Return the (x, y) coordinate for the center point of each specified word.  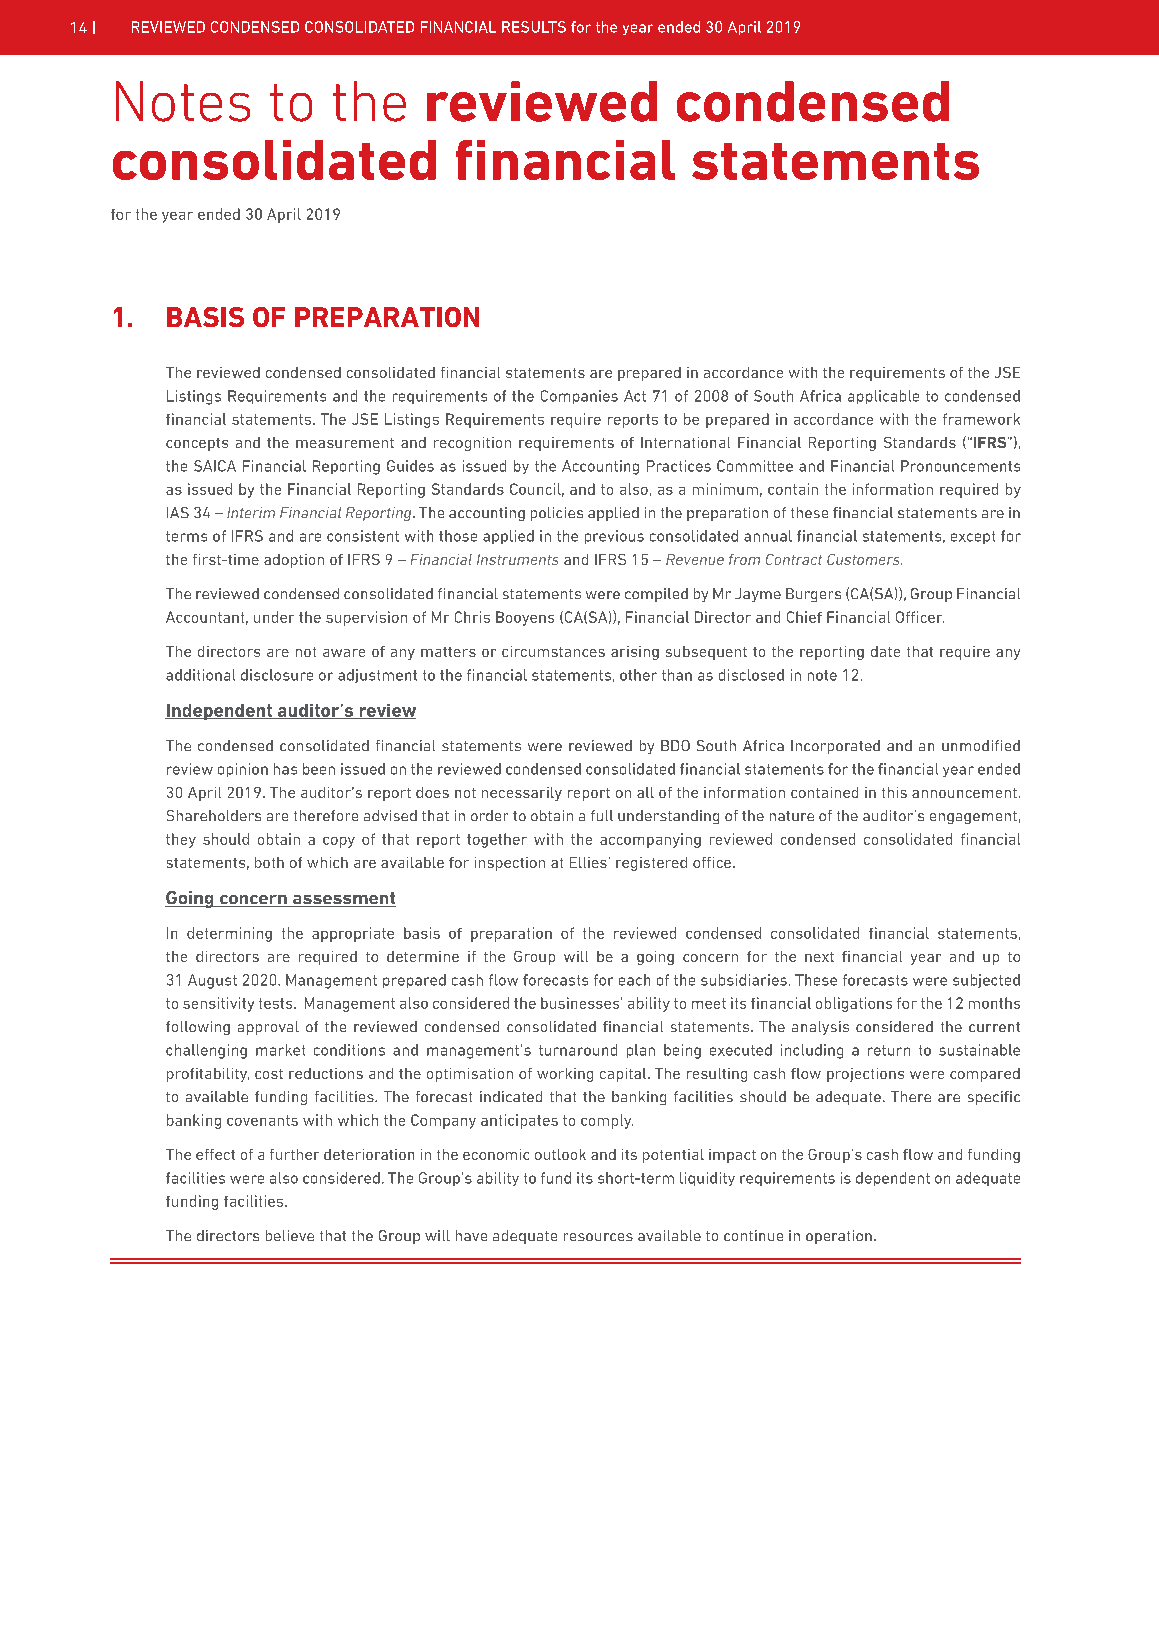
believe (290, 1235)
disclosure (277, 675)
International (685, 442)
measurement (345, 443)
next (819, 957)
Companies (579, 397)
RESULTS (534, 27)
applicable (883, 397)
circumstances (553, 651)
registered (651, 864)
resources (598, 1237)
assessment (343, 899)
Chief (804, 617)
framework (981, 419)
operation (839, 1237)
